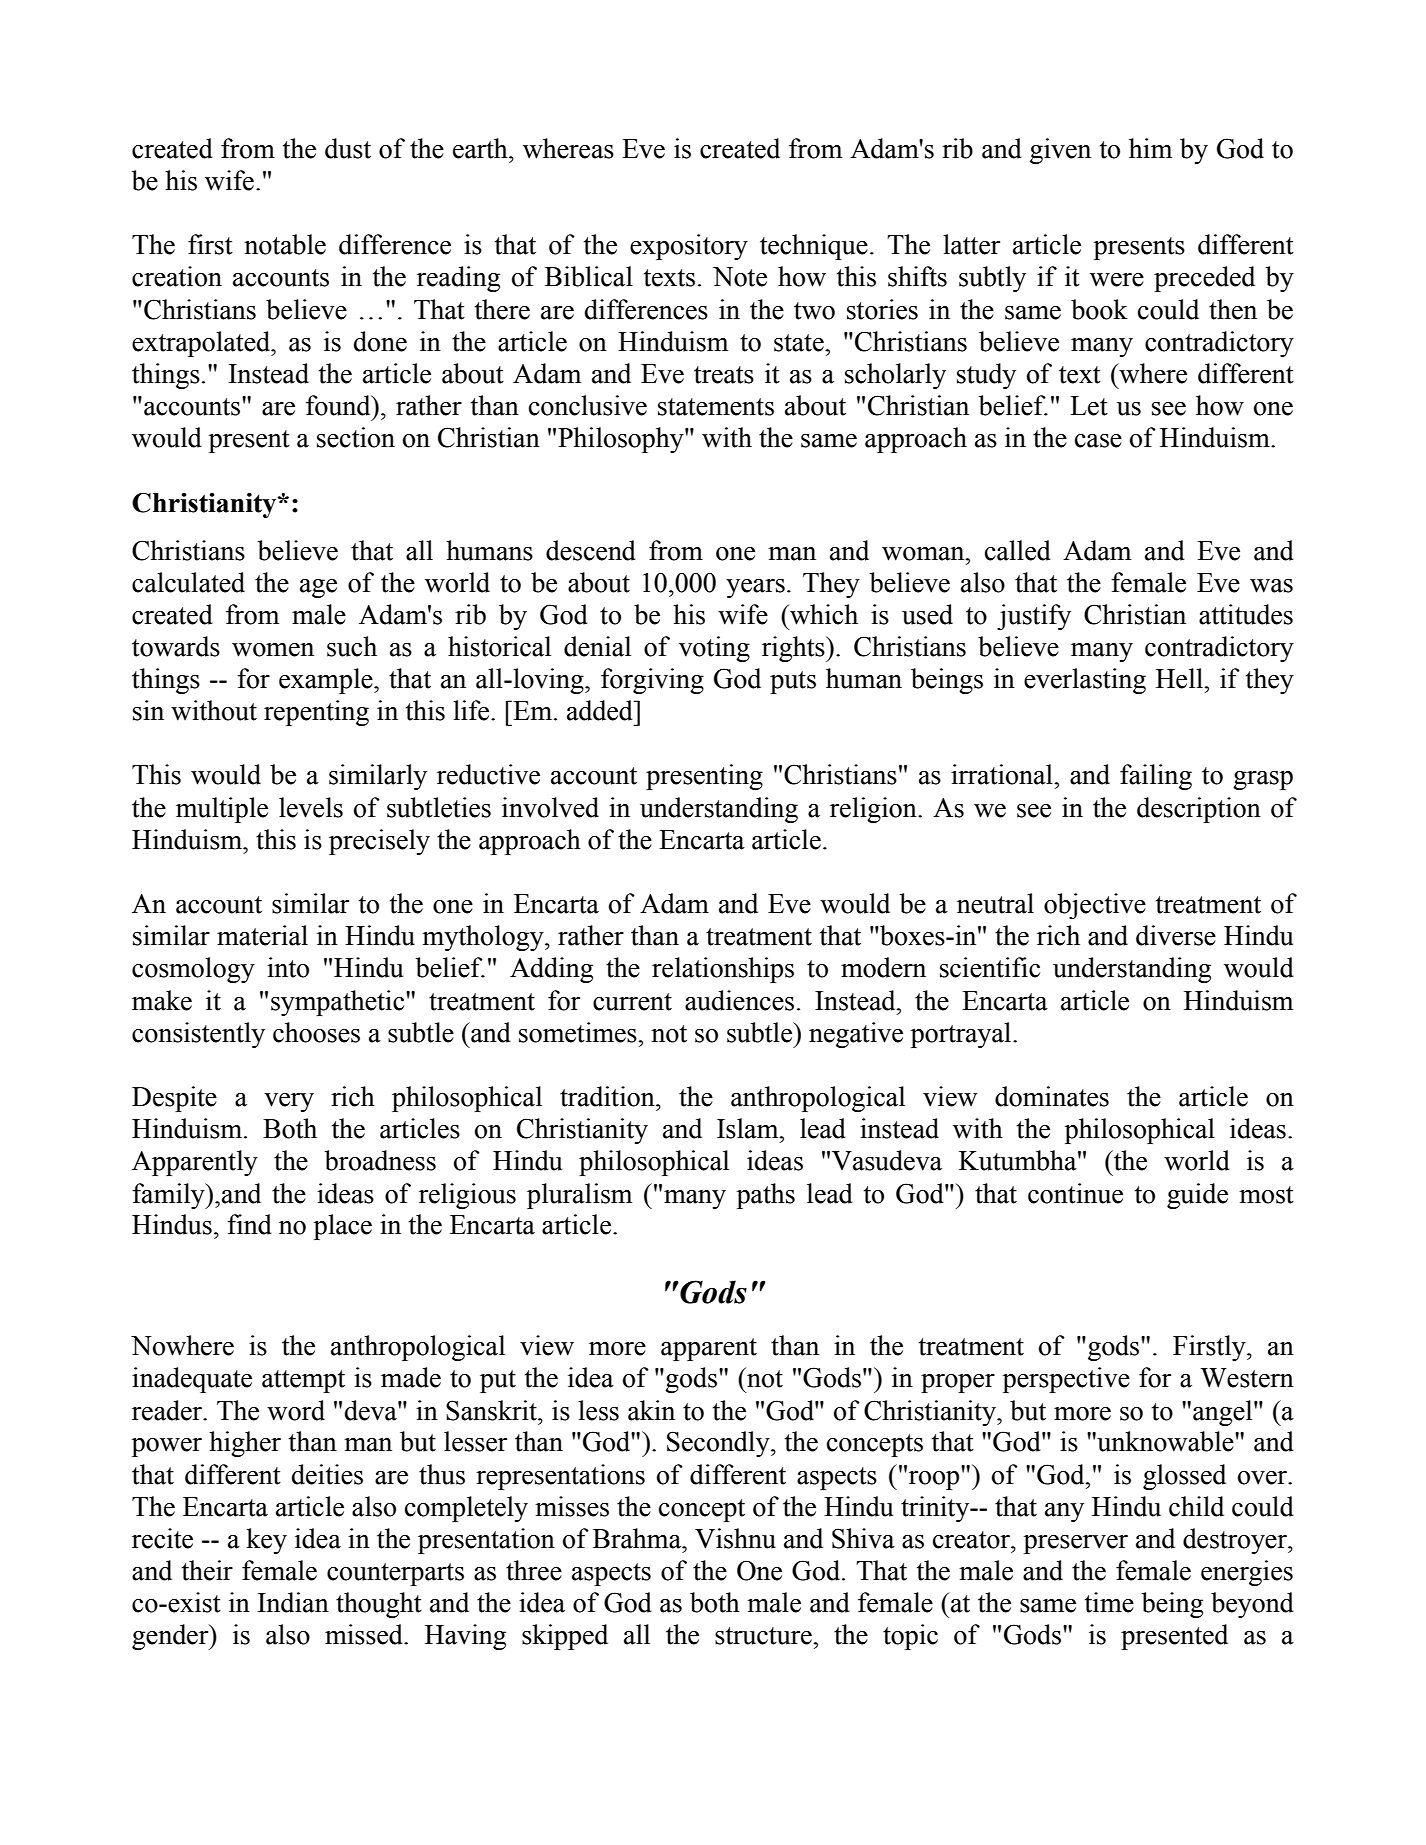 The height and width of the screenshot is (1845, 1426). What do you see at coordinates (689, 247) in the screenshot?
I see `expository` at bounding box center [689, 247].
